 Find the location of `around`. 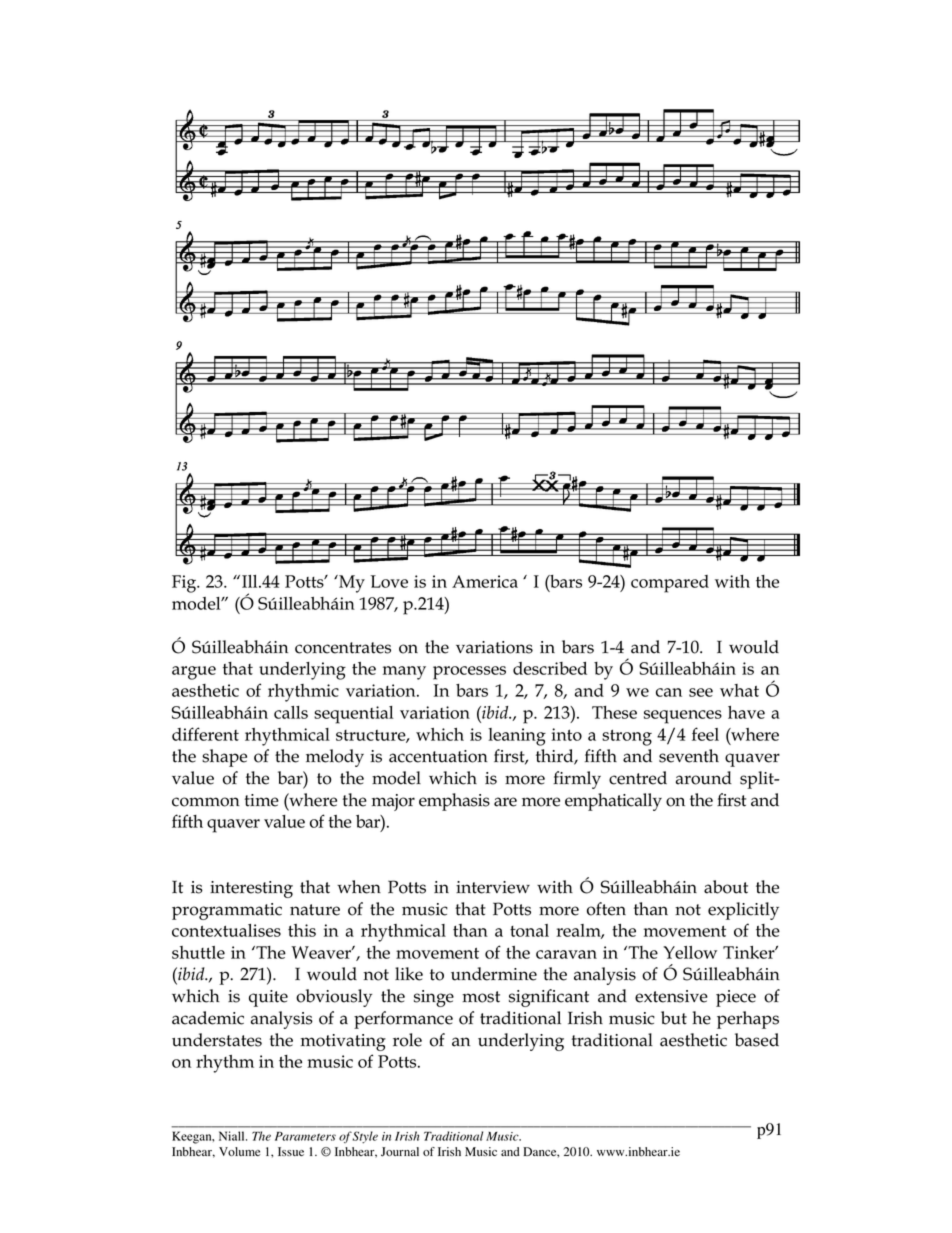

around is located at coordinates (704, 778).
